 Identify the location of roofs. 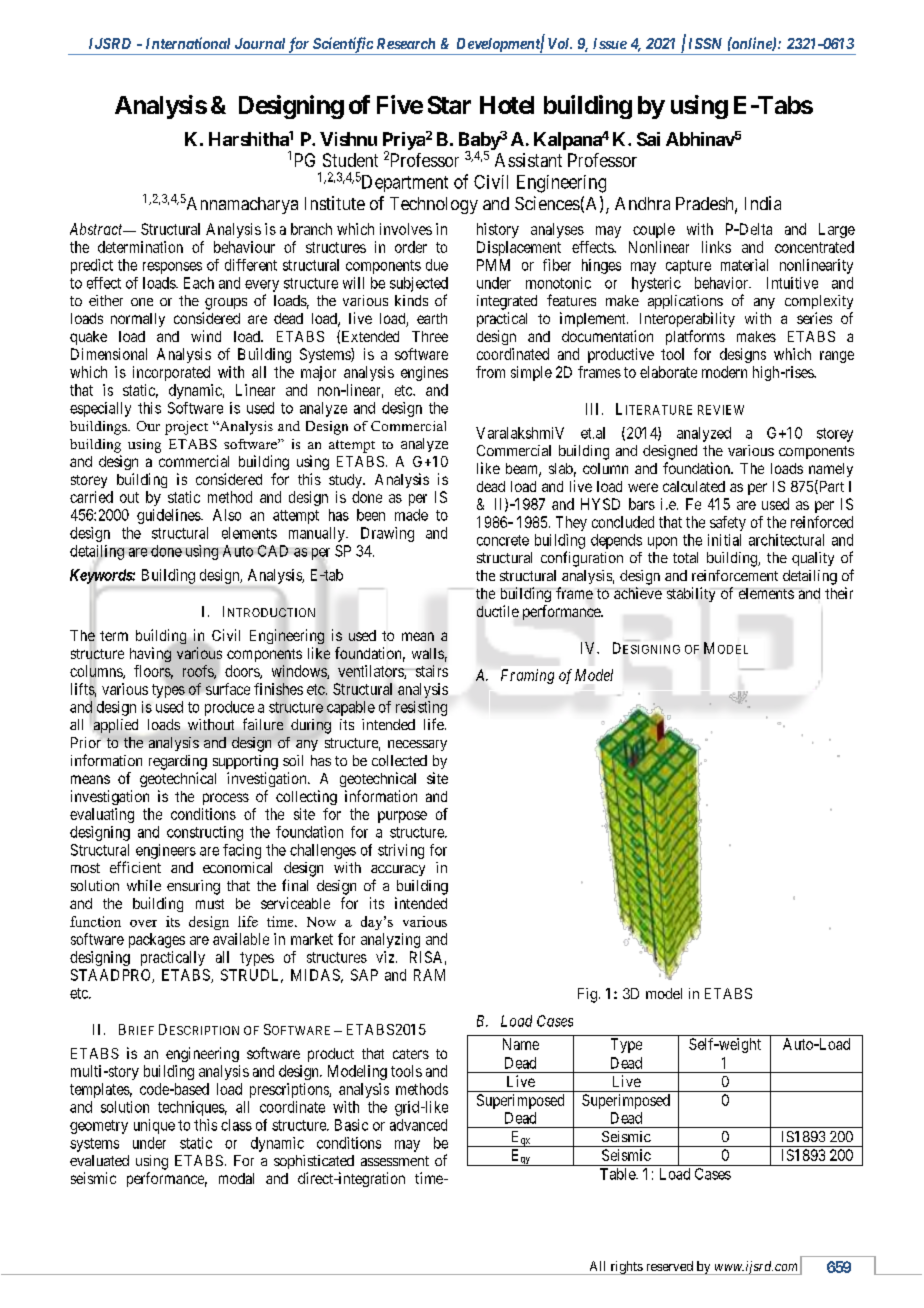
(199, 672).
